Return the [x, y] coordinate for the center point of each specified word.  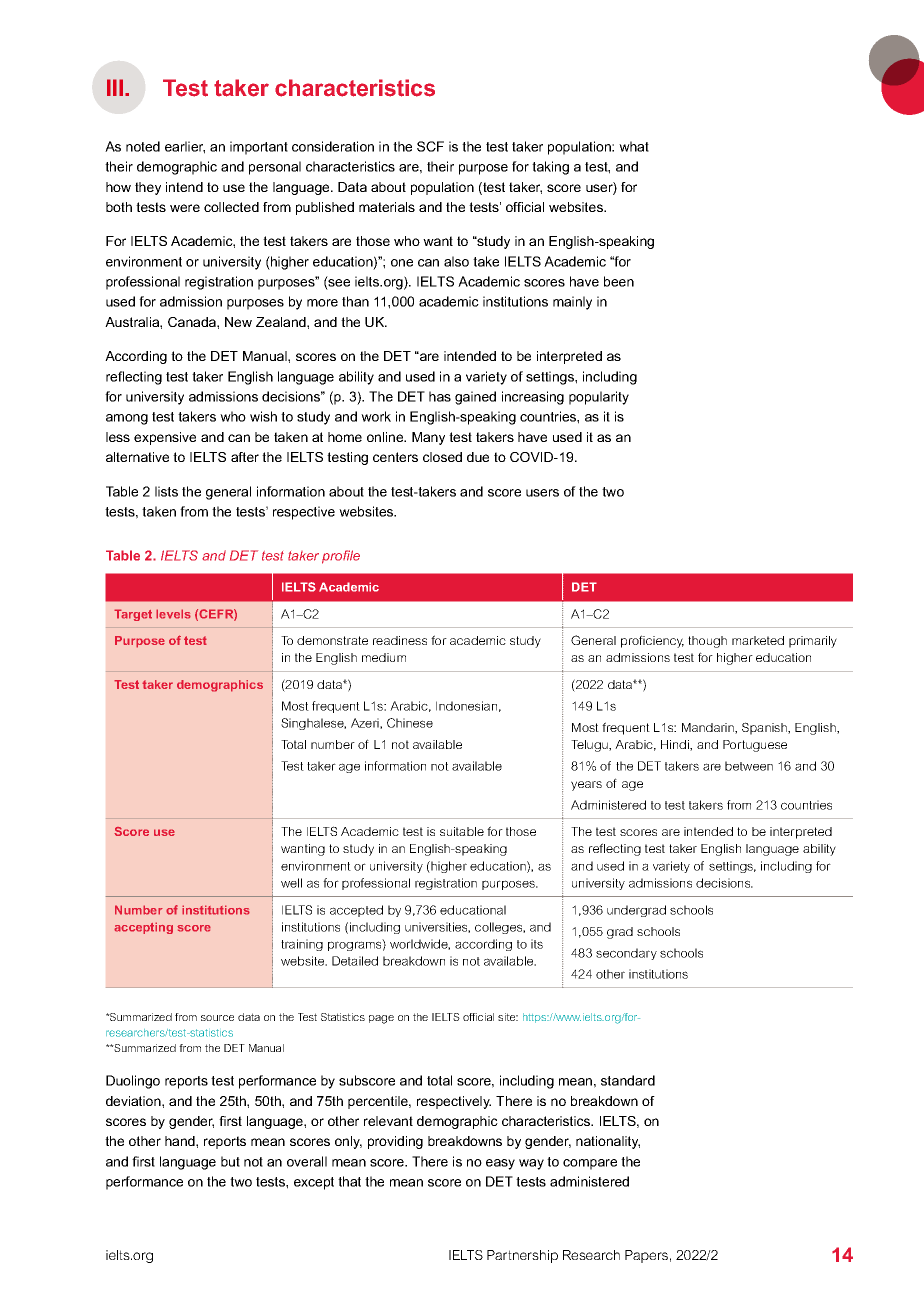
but [230, 1161]
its [537, 944]
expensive [165, 438]
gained [475, 398]
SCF [430, 146]
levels [173, 614]
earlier [185, 147]
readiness [400, 640]
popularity [599, 398]
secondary [626, 954]
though [707, 642]
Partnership [522, 1256]
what [634, 146]
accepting [143, 928]
